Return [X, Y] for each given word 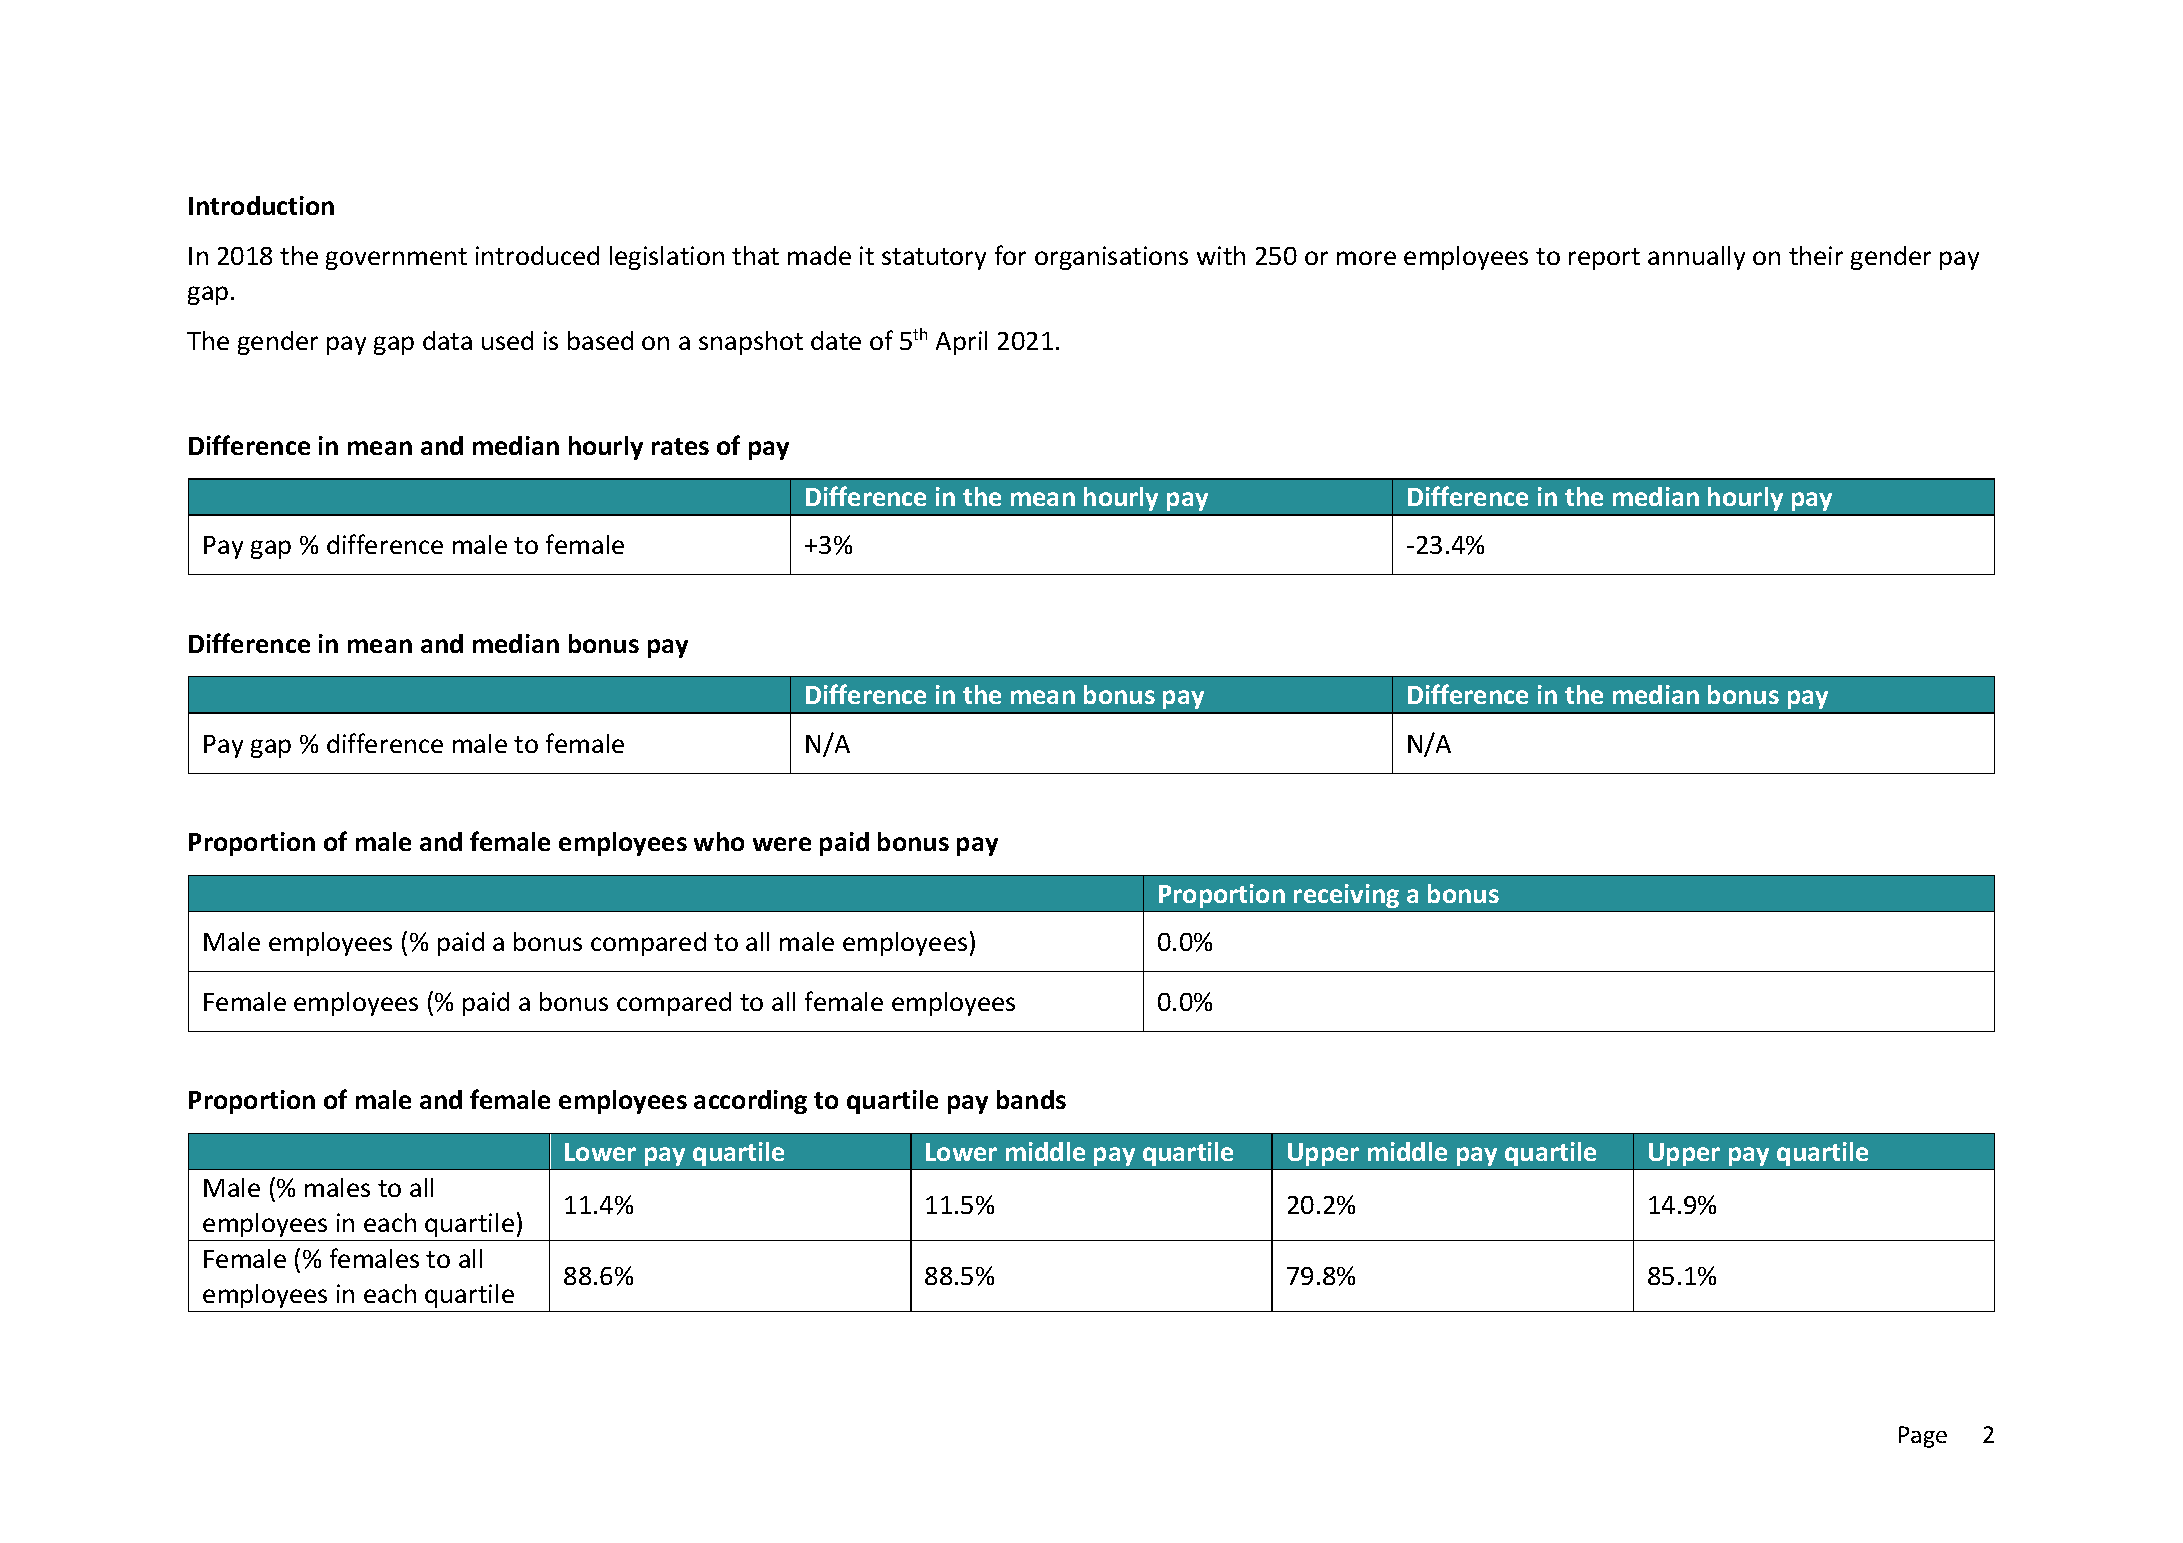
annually [1696, 258]
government [396, 259]
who [719, 841]
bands [1031, 1099]
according [750, 1102]
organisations [1111, 258]
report [1604, 259]
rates [680, 446]
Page [1923, 1437]
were [782, 844]
